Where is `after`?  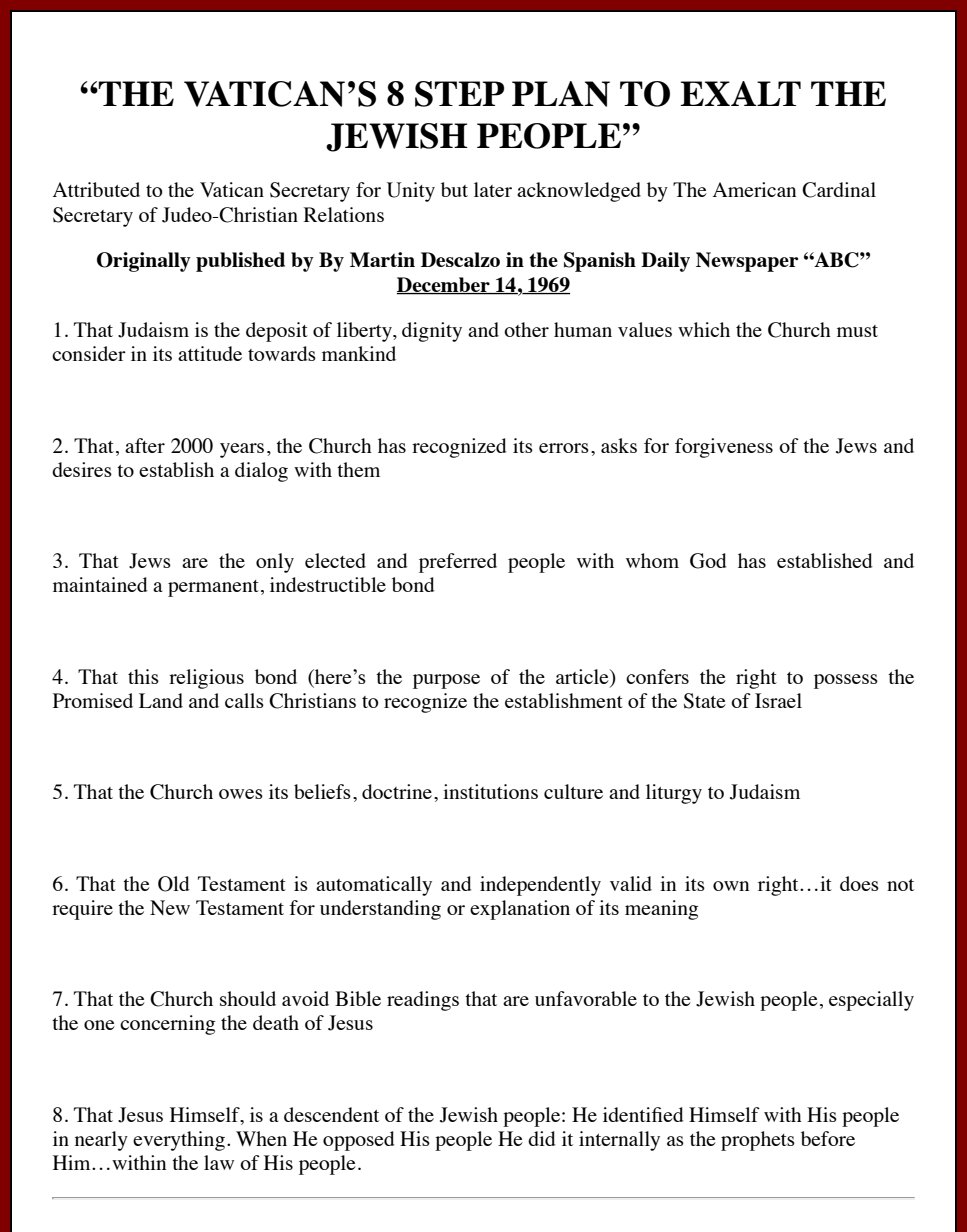 after is located at coordinates (145, 445).
